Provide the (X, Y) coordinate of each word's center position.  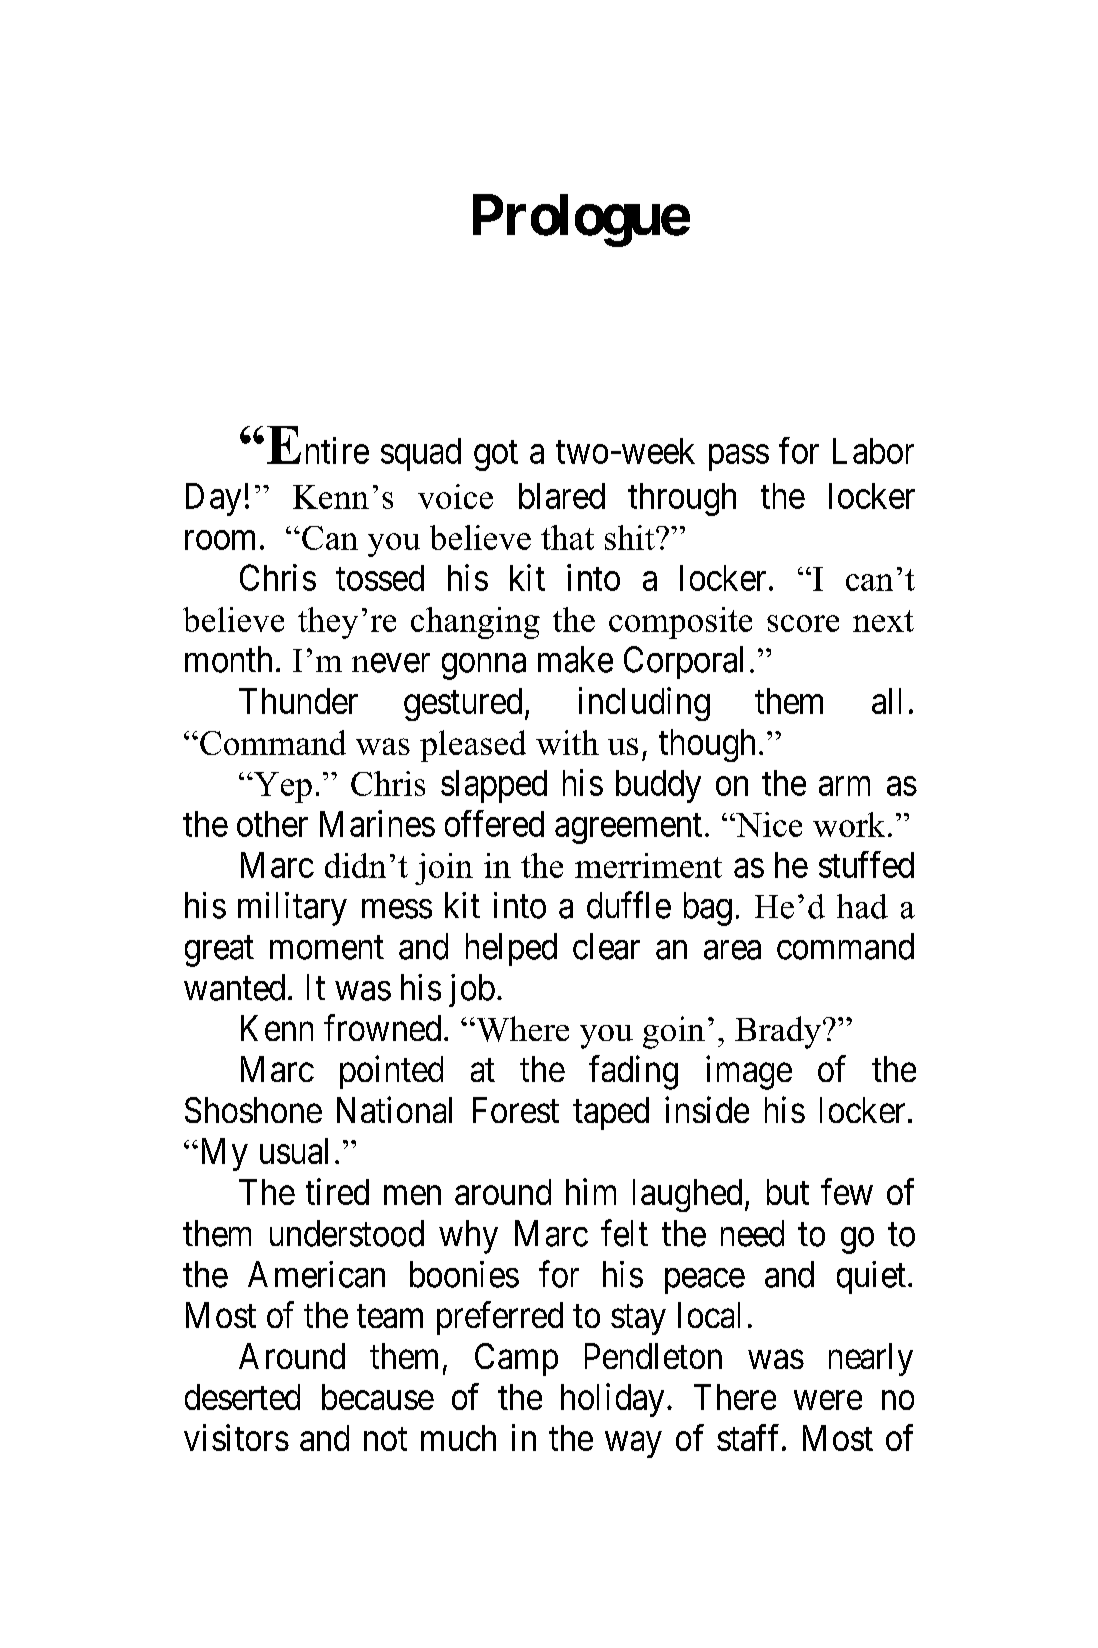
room (220, 540)
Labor (873, 451)
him (591, 1191)
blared (562, 496)
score (803, 623)
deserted (242, 1397)
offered (494, 823)
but (788, 1192)
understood (347, 1233)
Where (521, 1029)
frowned (382, 1027)
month (228, 659)
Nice (768, 824)
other (272, 824)
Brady (779, 1032)
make (575, 659)
